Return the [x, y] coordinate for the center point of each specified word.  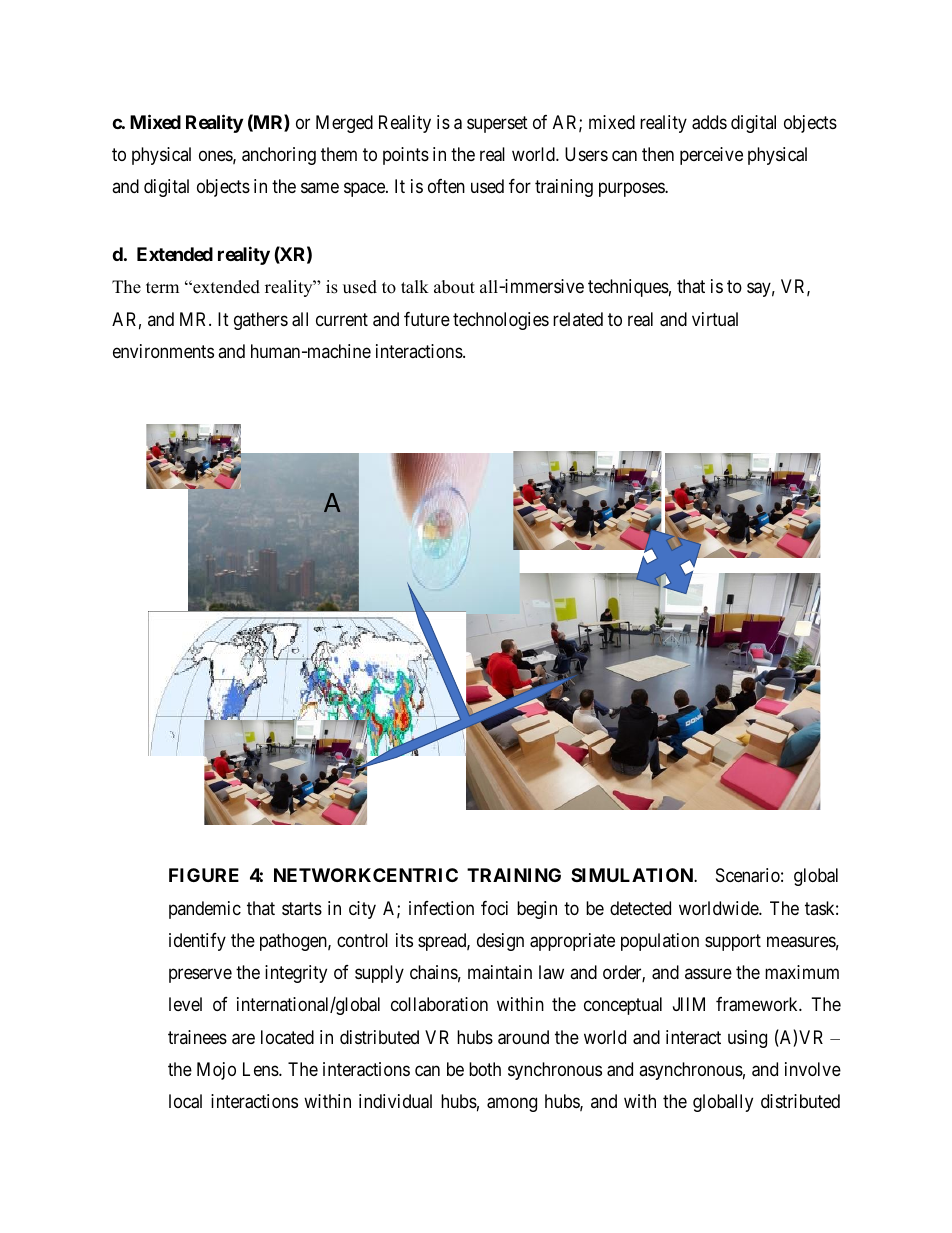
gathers [261, 321]
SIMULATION [633, 875]
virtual [715, 319]
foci [494, 908]
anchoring [279, 156]
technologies [501, 321]
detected [640, 908]
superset [497, 124]
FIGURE [204, 875]
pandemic [205, 910]
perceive [711, 156]
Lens [261, 1069]
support [733, 942]
